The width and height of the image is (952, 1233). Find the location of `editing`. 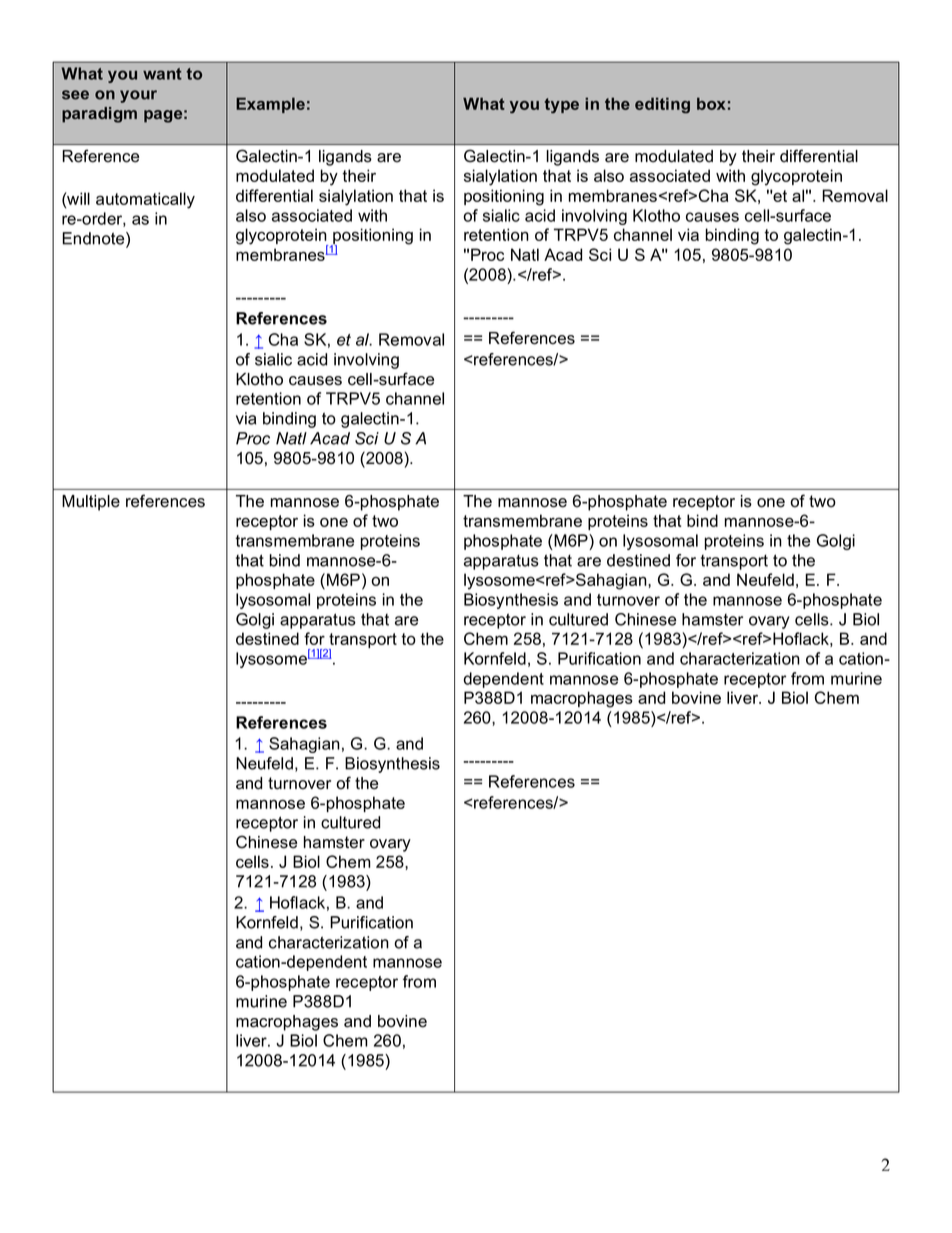

editing is located at coordinates (662, 105).
